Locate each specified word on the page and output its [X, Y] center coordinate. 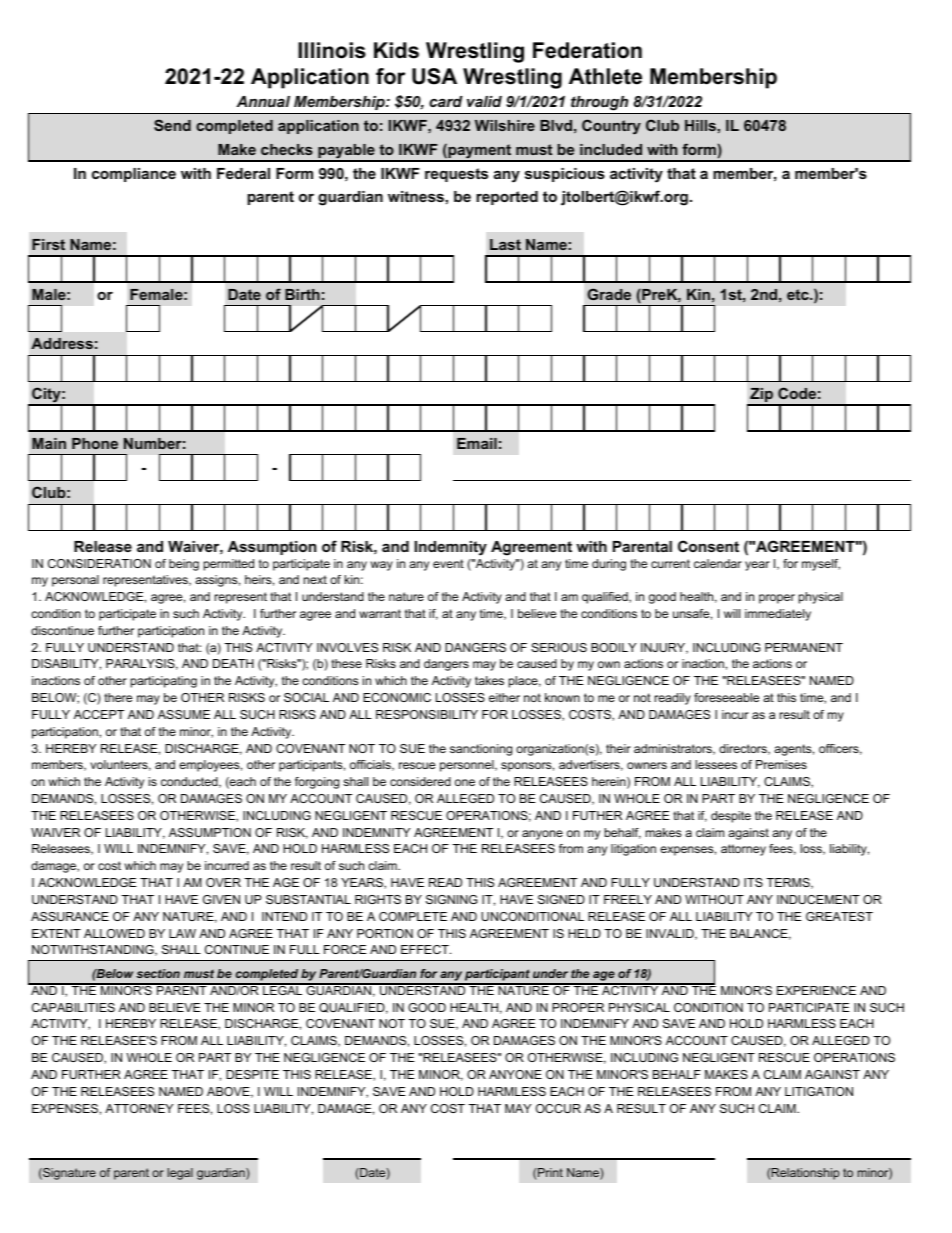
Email [477, 443]
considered [420, 781]
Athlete [605, 76]
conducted [190, 782]
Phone [95, 443]
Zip [762, 396]
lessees [716, 764]
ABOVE [229, 1092]
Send [172, 125]
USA [434, 76]
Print [550, 1172]
